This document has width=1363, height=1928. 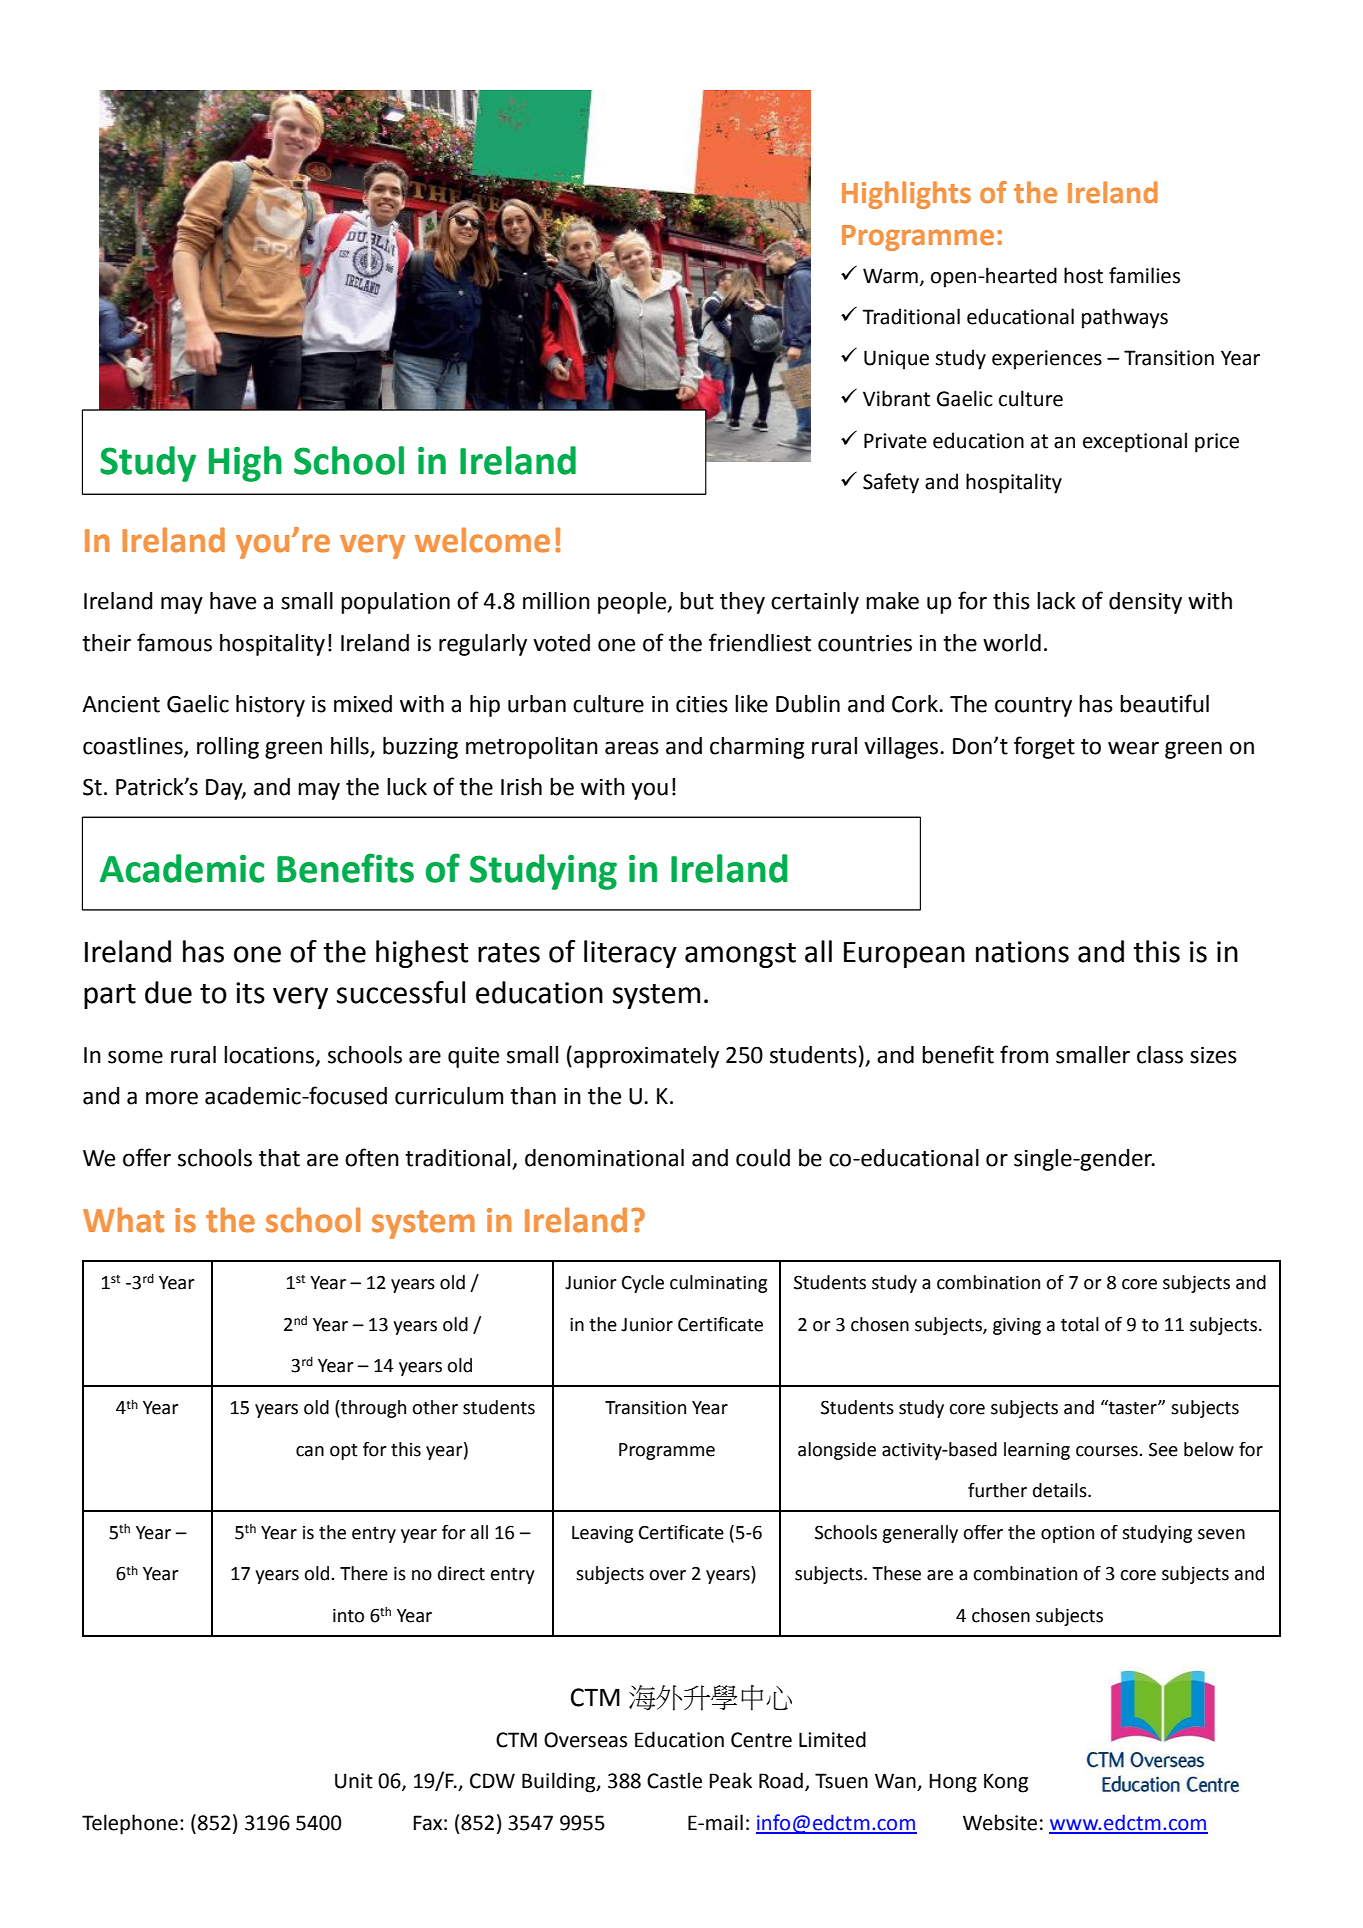 I want to click on from, so click(x=1024, y=1054).
